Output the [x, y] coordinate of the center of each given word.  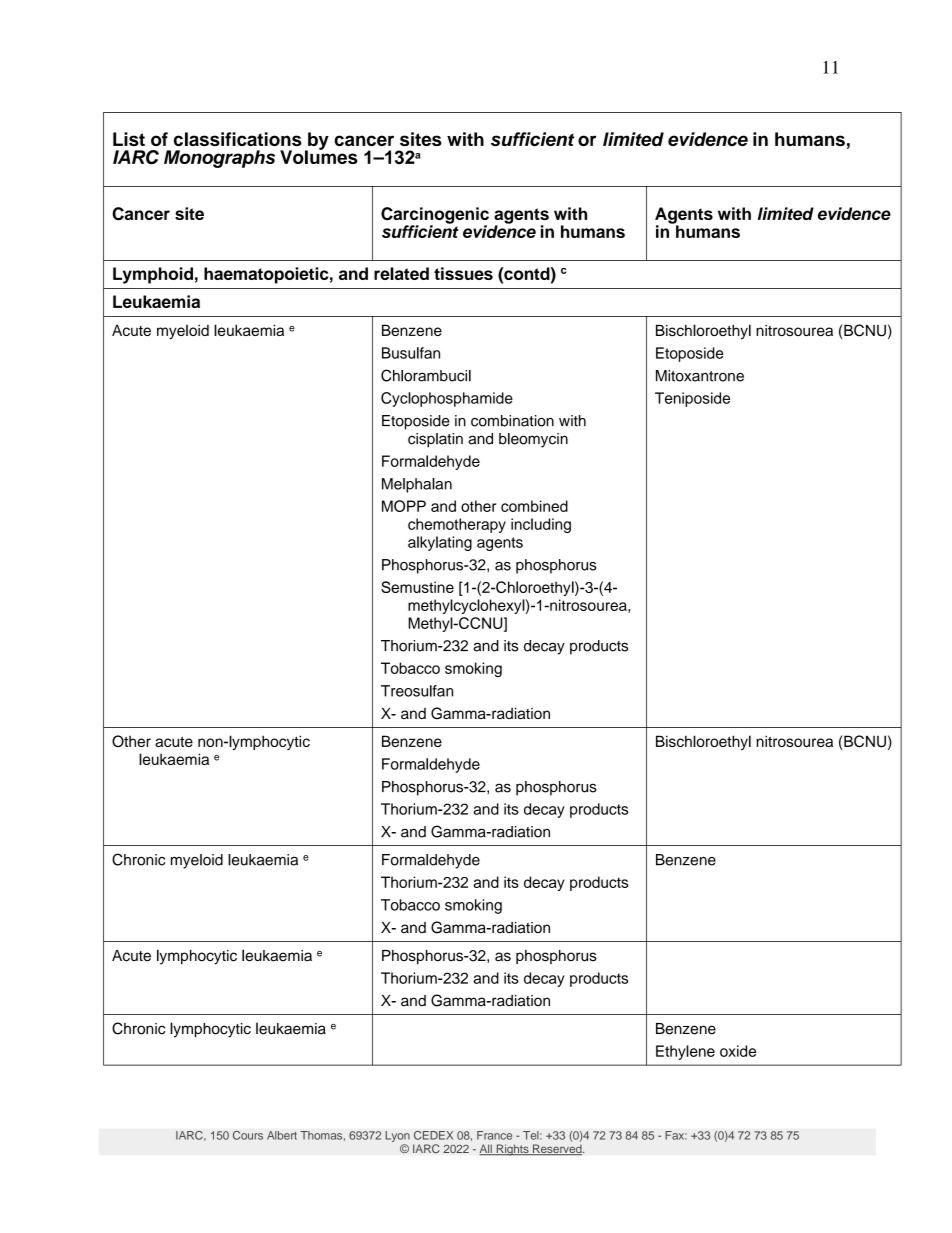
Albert [282, 1135]
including [541, 525]
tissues [463, 273]
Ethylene [685, 1052]
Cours [248, 1135]
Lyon [397, 1138]
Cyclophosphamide [447, 399]
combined [534, 506]
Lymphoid [153, 275]
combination [512, 421]
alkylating [440, 543]
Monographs [219, 159]
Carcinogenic [435, 216]
